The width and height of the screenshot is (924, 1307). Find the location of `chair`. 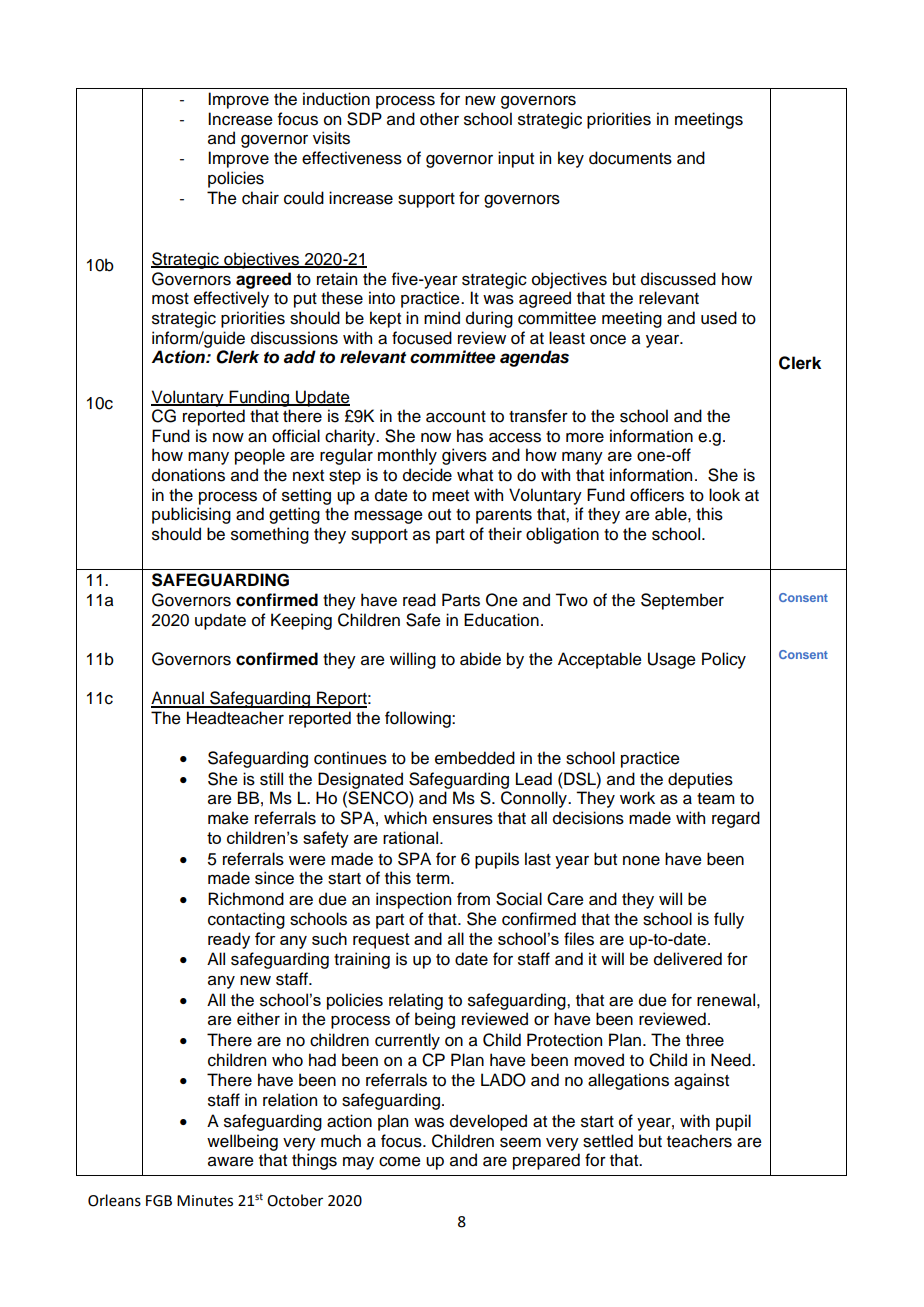

chair is located at coordinates (260, 198).
